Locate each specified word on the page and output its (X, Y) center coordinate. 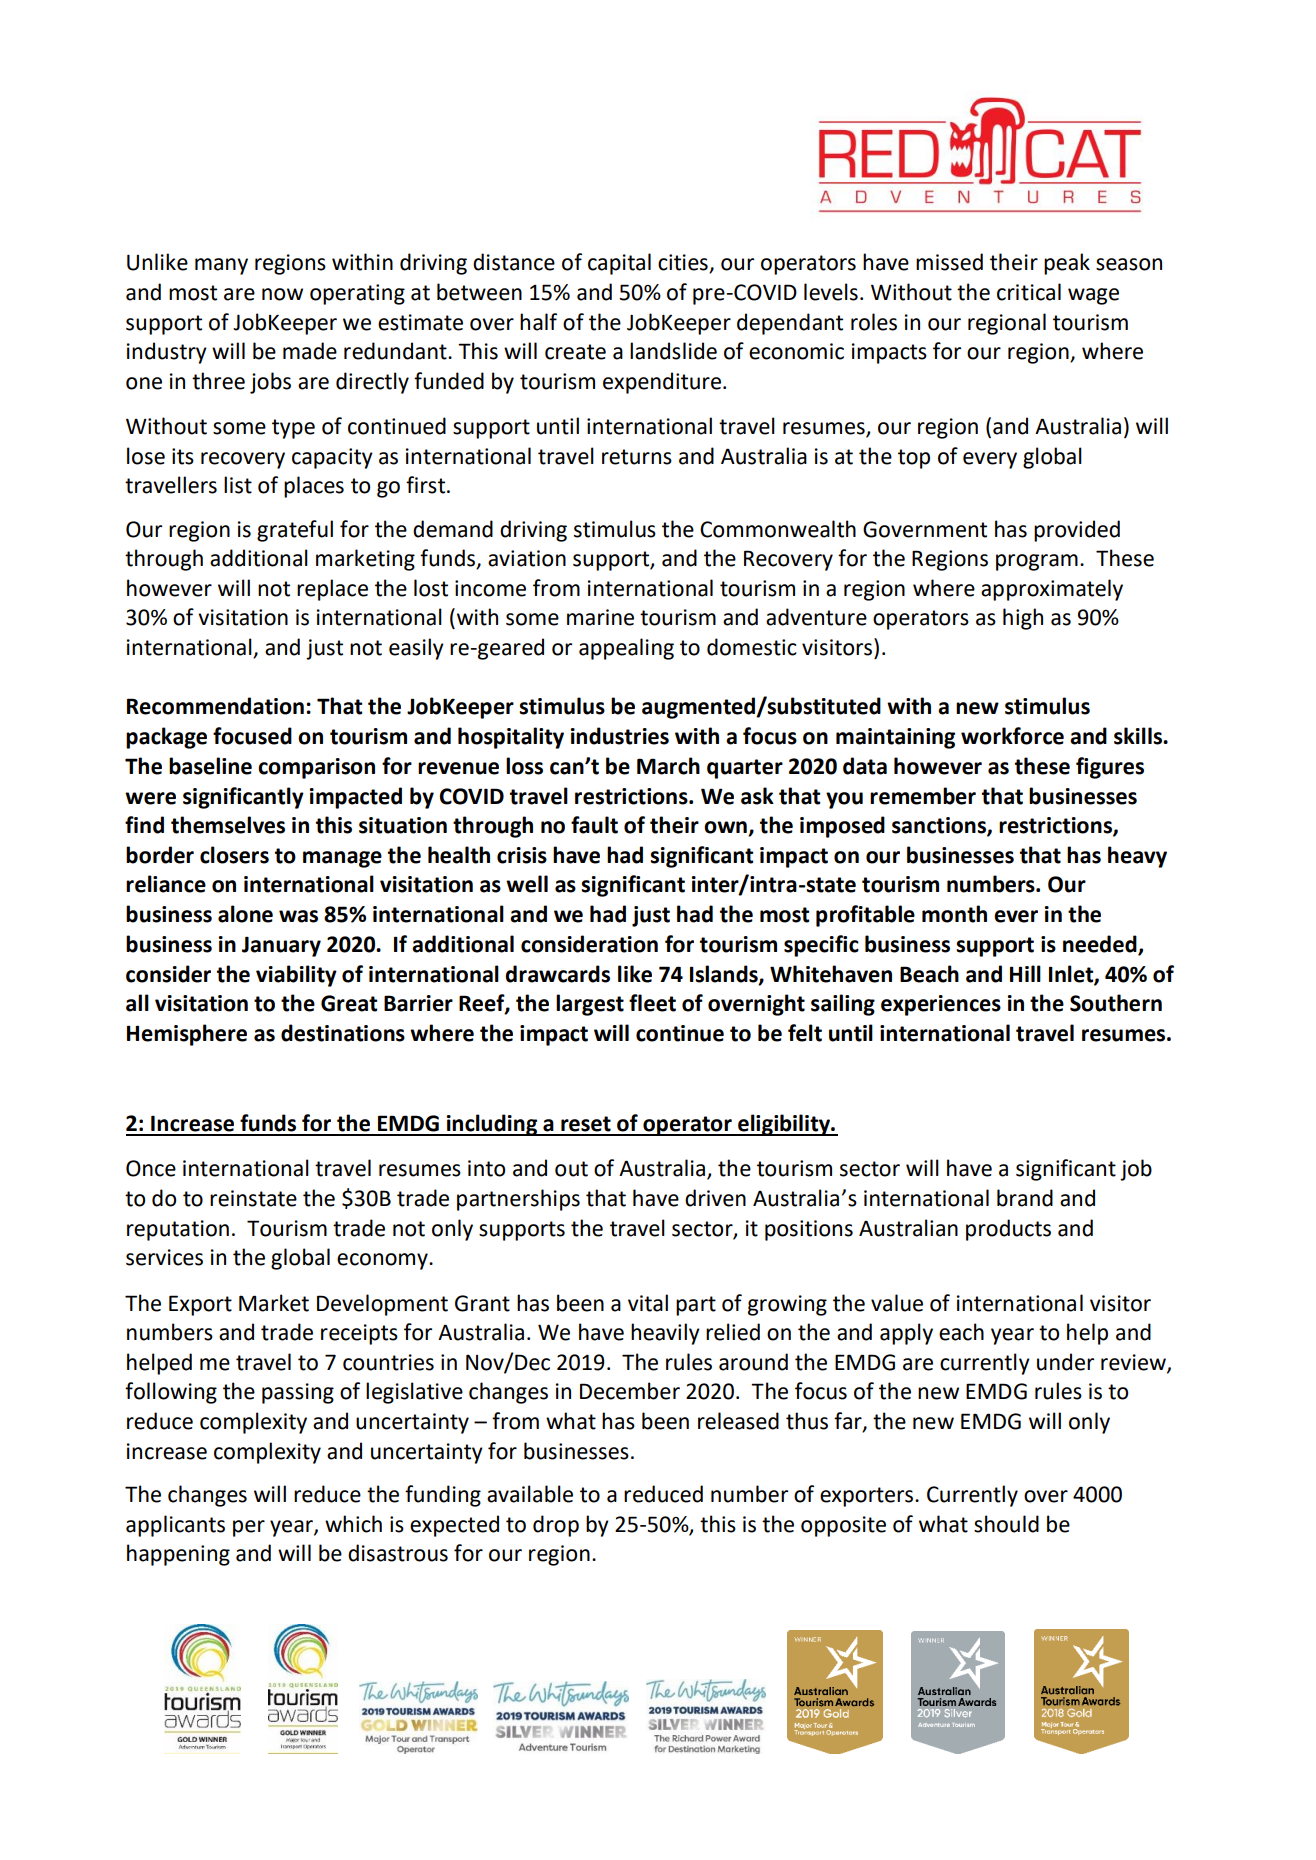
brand (1025, 1198)
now (282, 294)
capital (619, 264)
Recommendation (215, 706)
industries (620, 736)
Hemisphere (187, 1035)
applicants (175, 1526)
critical (1029, 292)
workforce (1012, 736)
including (492, 1125)
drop (556, 1526)
